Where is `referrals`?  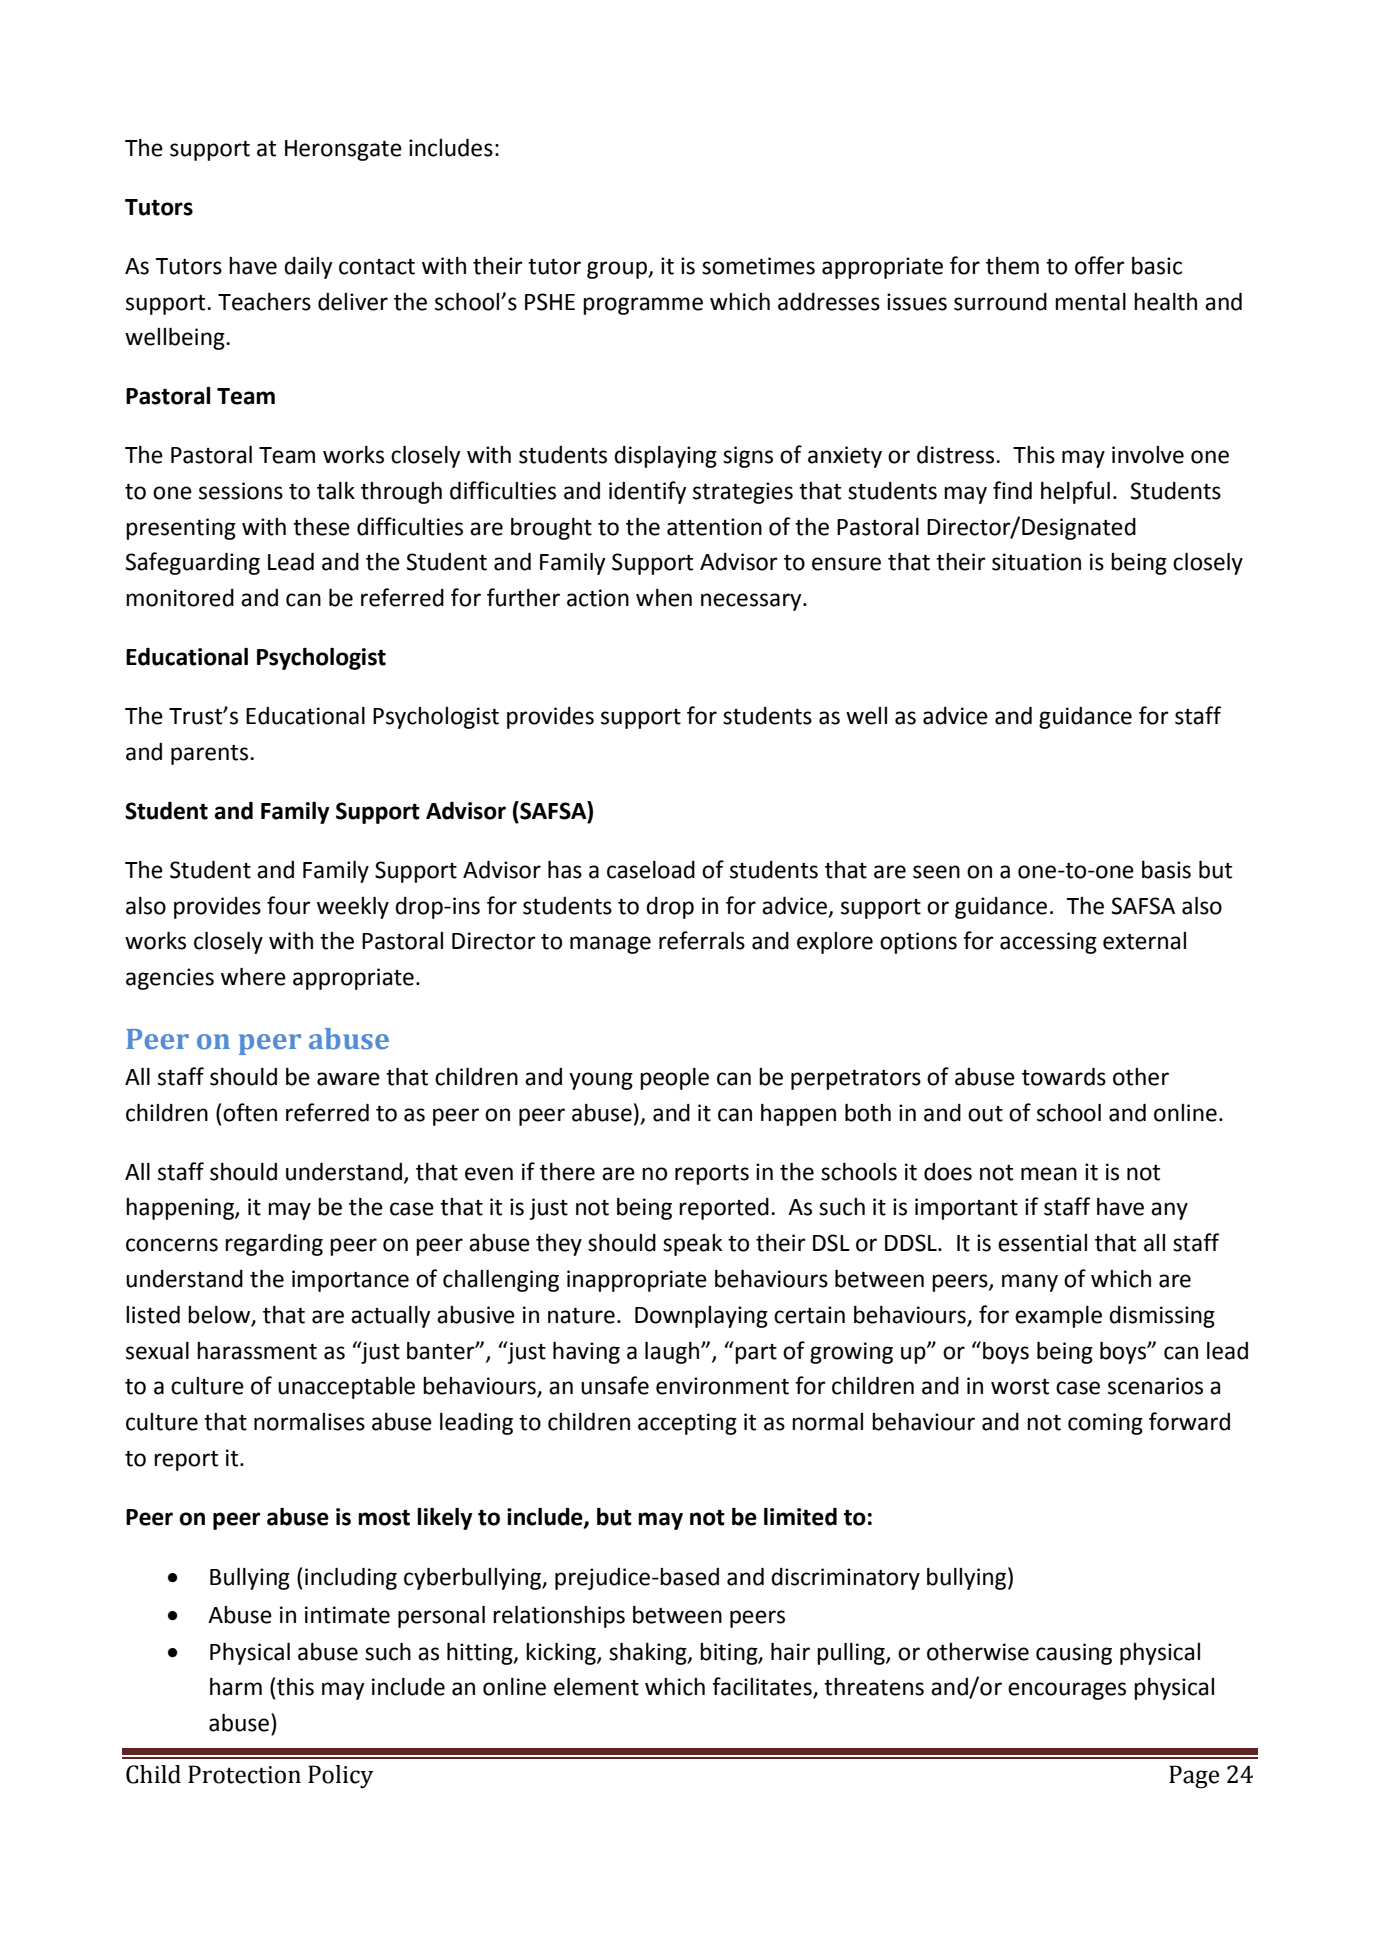
referrals is located at coordinates (702, 940).
